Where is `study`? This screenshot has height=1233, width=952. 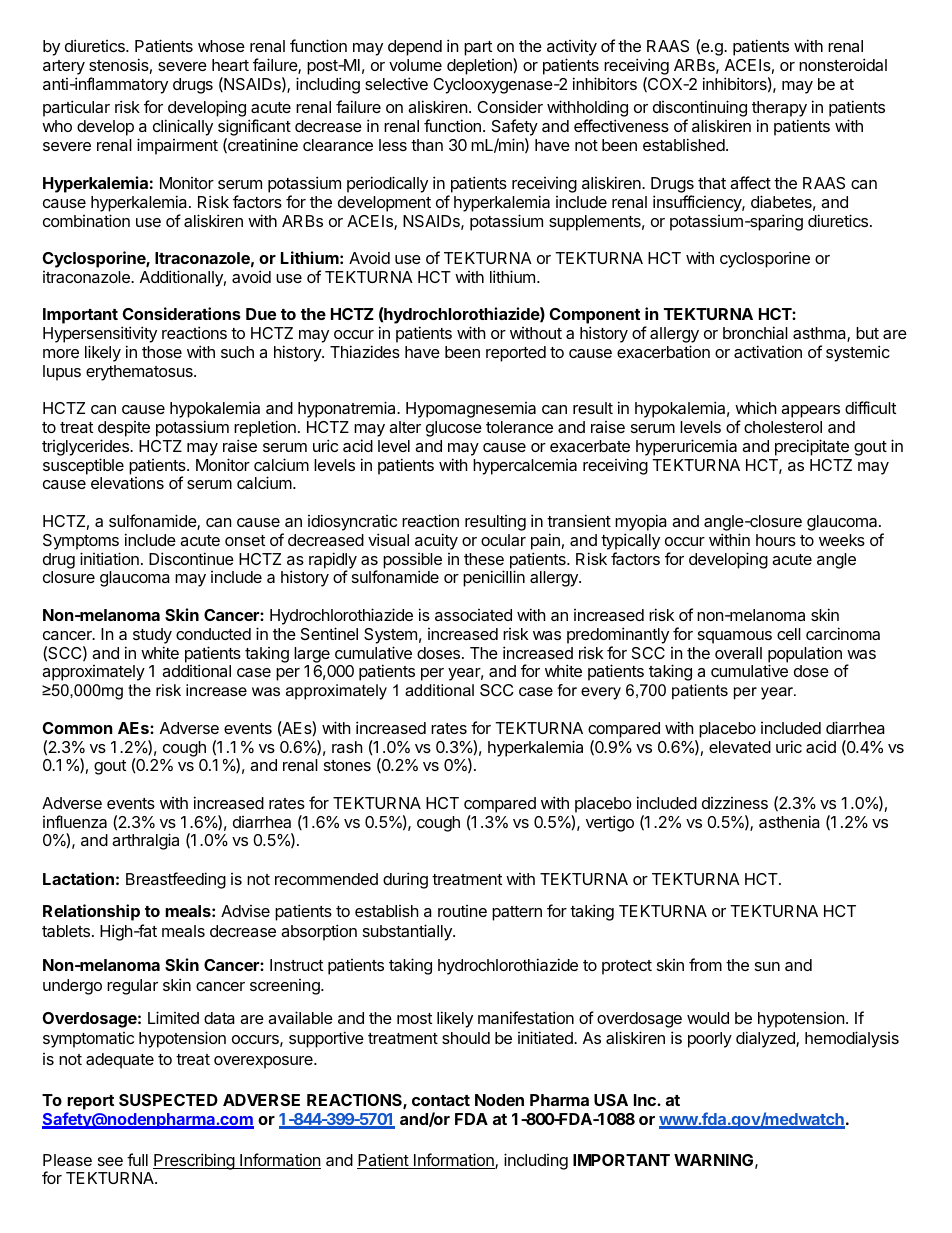 study is located at coordinates (152, 636).
